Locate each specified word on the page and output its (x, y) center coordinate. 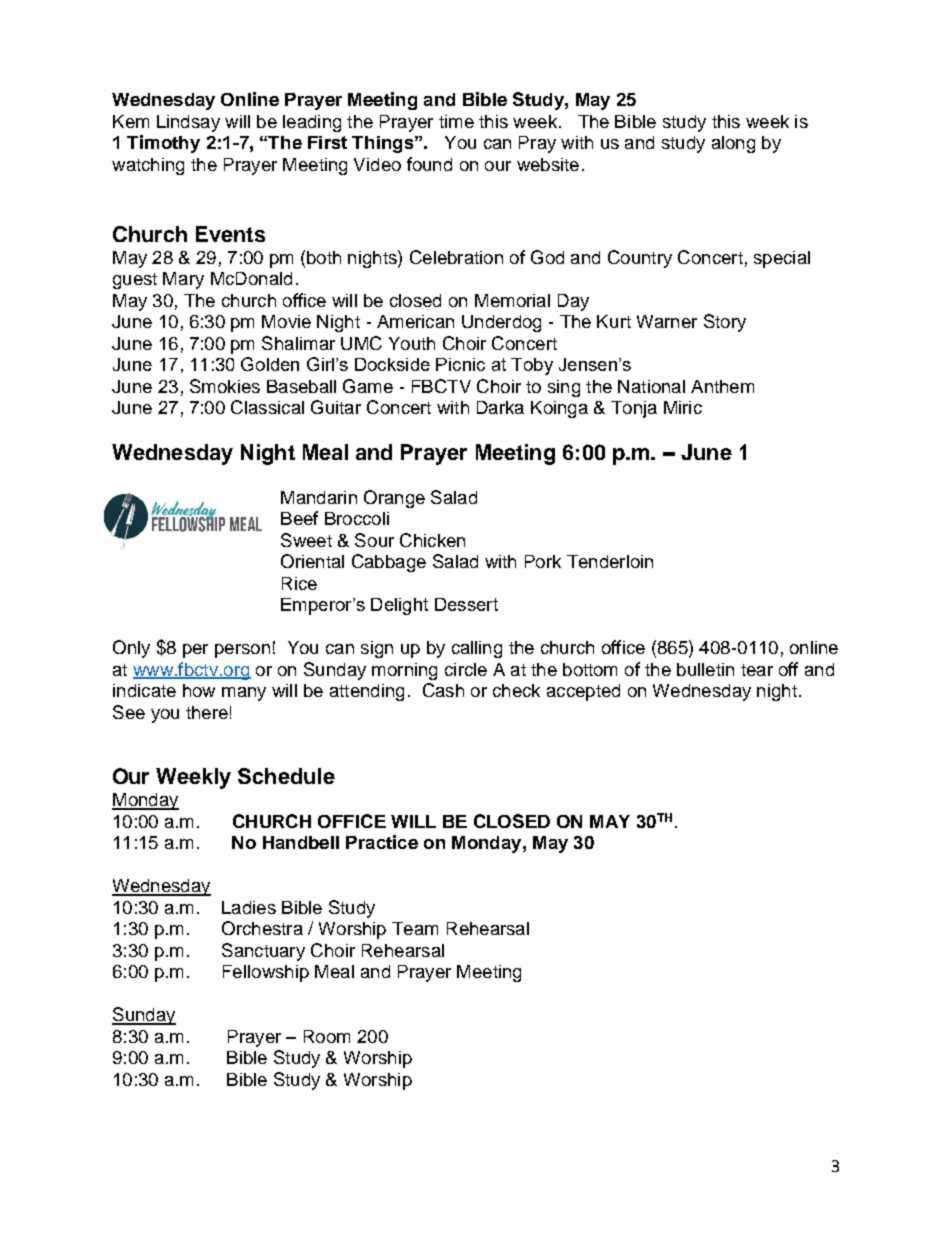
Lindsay (188, 123)
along (733, 144)
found (429, 164)
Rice (299, 583)
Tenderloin (610, 561)
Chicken (432, 540)
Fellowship (266, 973)
